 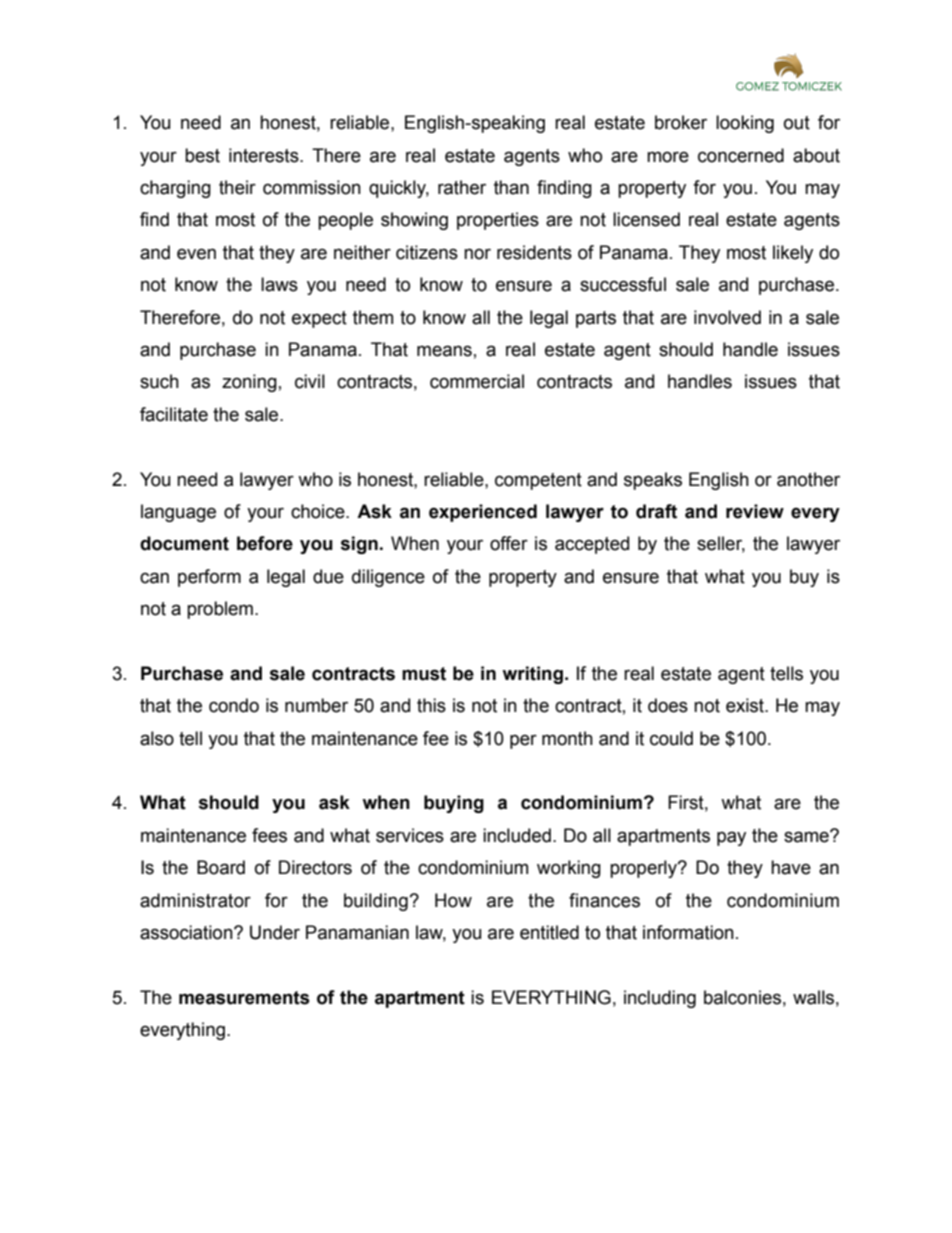 I want to click on perform, so click(x=209, y=578).
